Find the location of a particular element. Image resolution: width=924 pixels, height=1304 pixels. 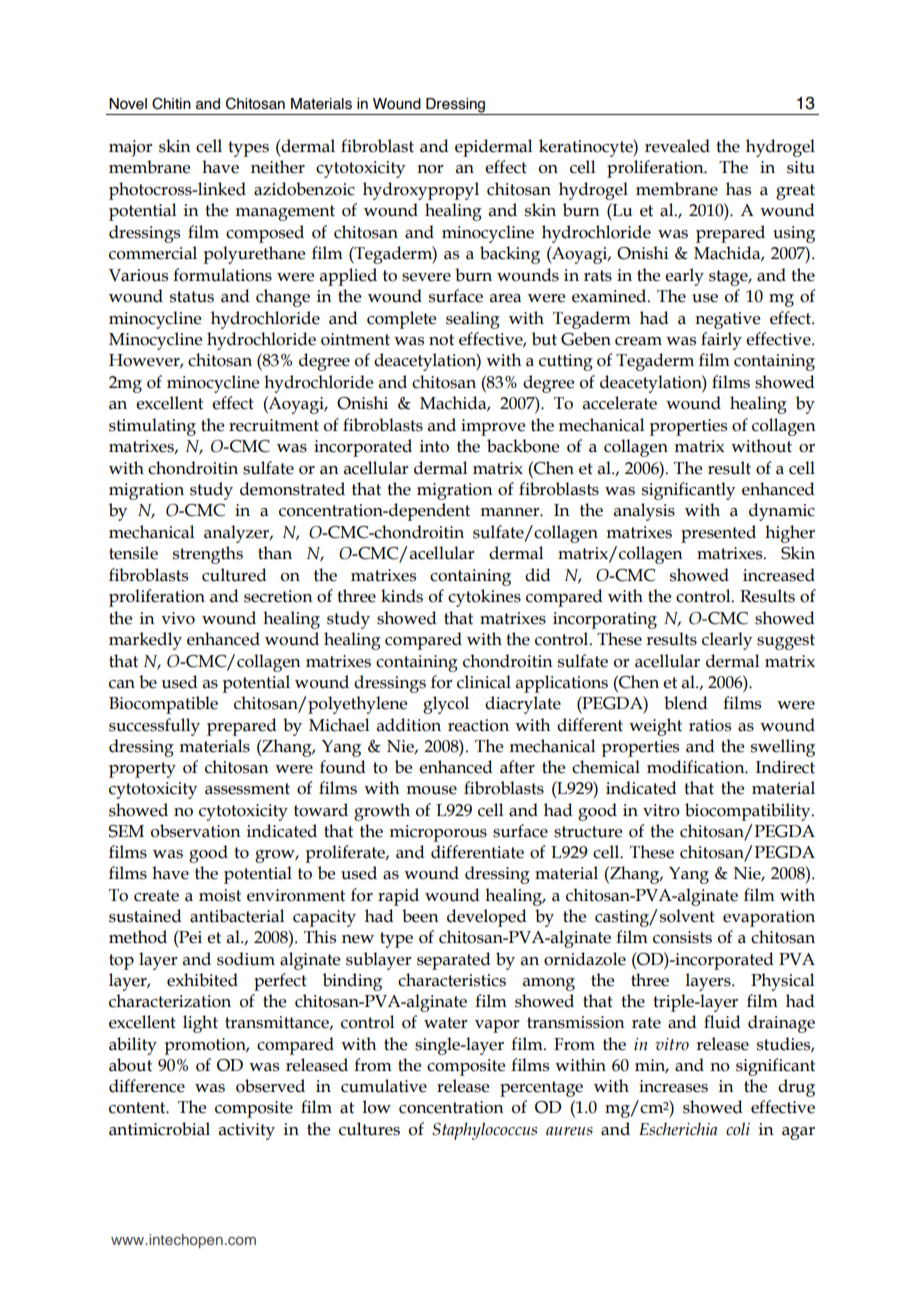

not is located at coordinates (441, 340).
